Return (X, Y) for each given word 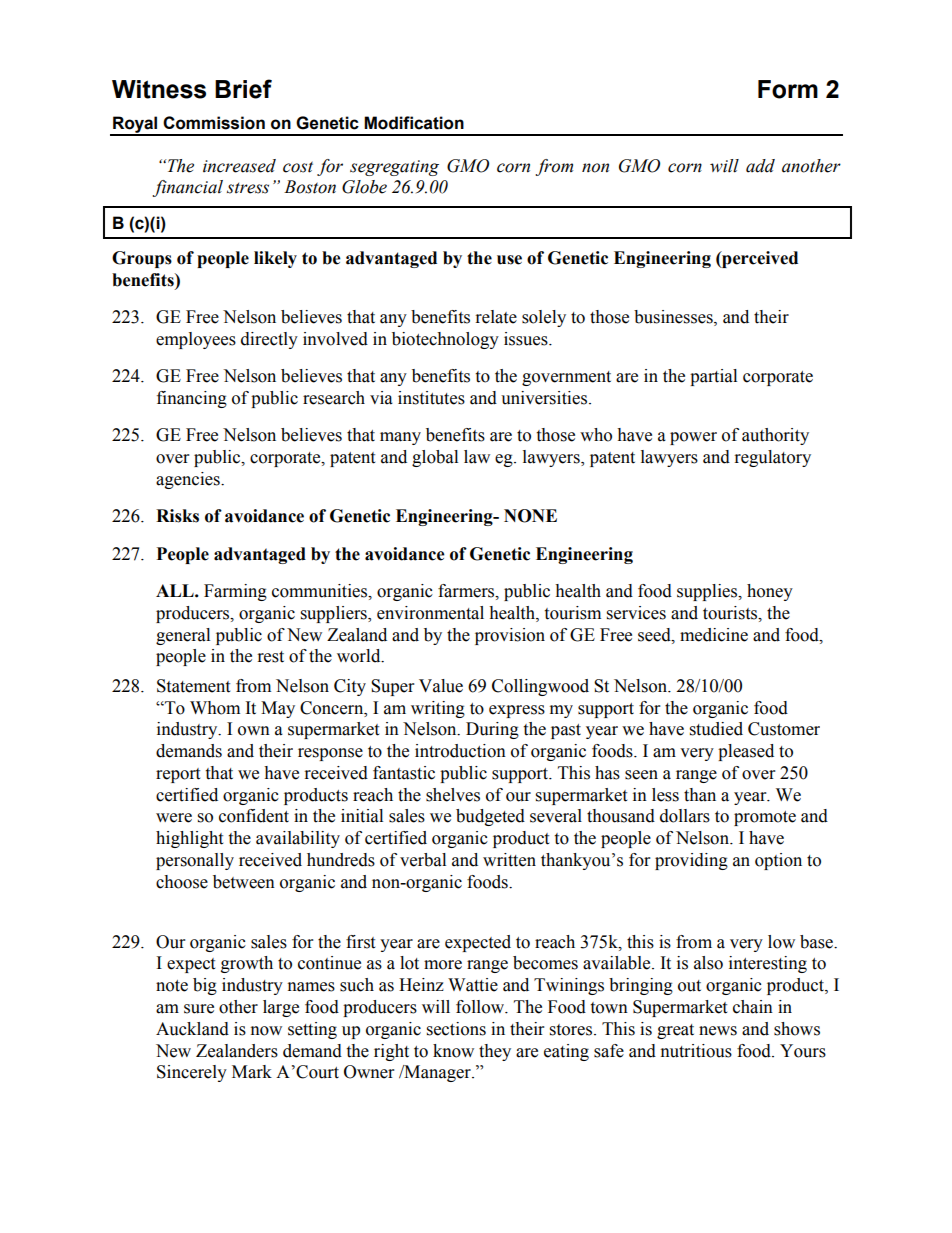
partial (713, 377)
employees (196, 340)
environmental (430, 613)
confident (254, 816)
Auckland (192, 1029)
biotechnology (445, 340)
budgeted (490, 817)
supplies (708, 592)
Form (788, 89)
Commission (214, 123)
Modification (414, 123)
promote (765, 818)
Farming (235, 592)
